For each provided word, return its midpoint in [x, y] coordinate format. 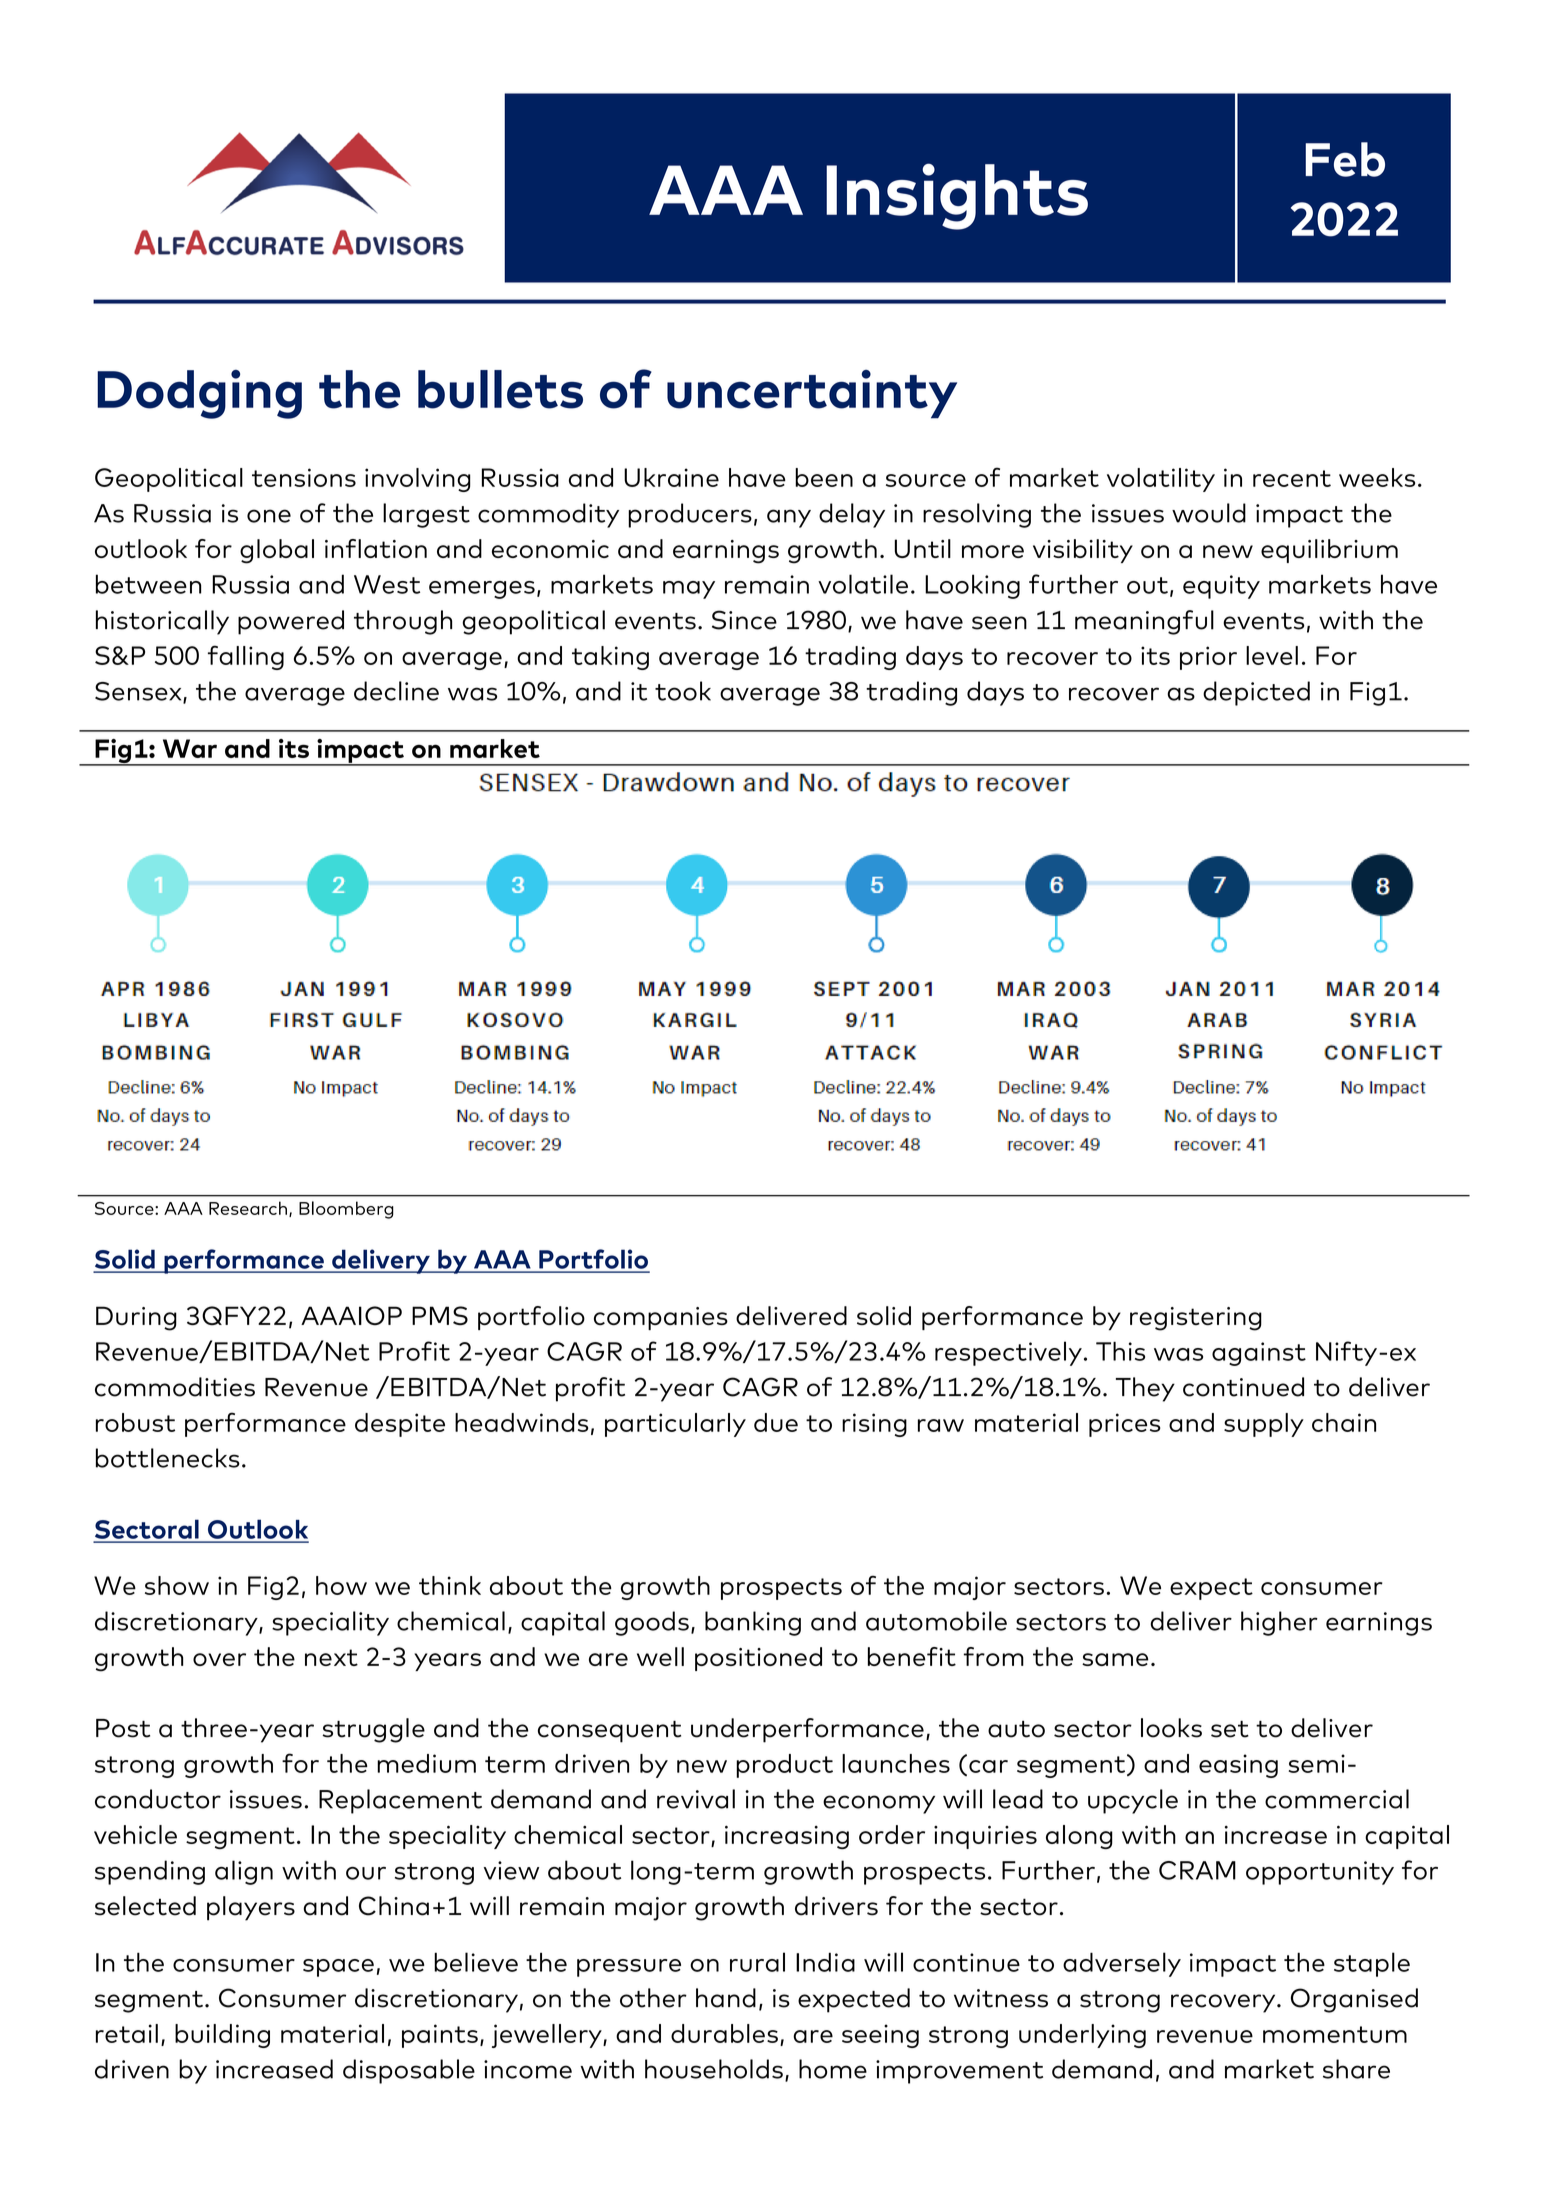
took [683, 691]
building [222, 2036]
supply [1264, 1425]
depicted [1256, 693]
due [776, 1422]
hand [726, 1998]
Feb [1345, 159]
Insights [957, 196]
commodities [175, 1387]
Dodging [199, 394]
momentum [1335, 2034]
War [190, 748]
